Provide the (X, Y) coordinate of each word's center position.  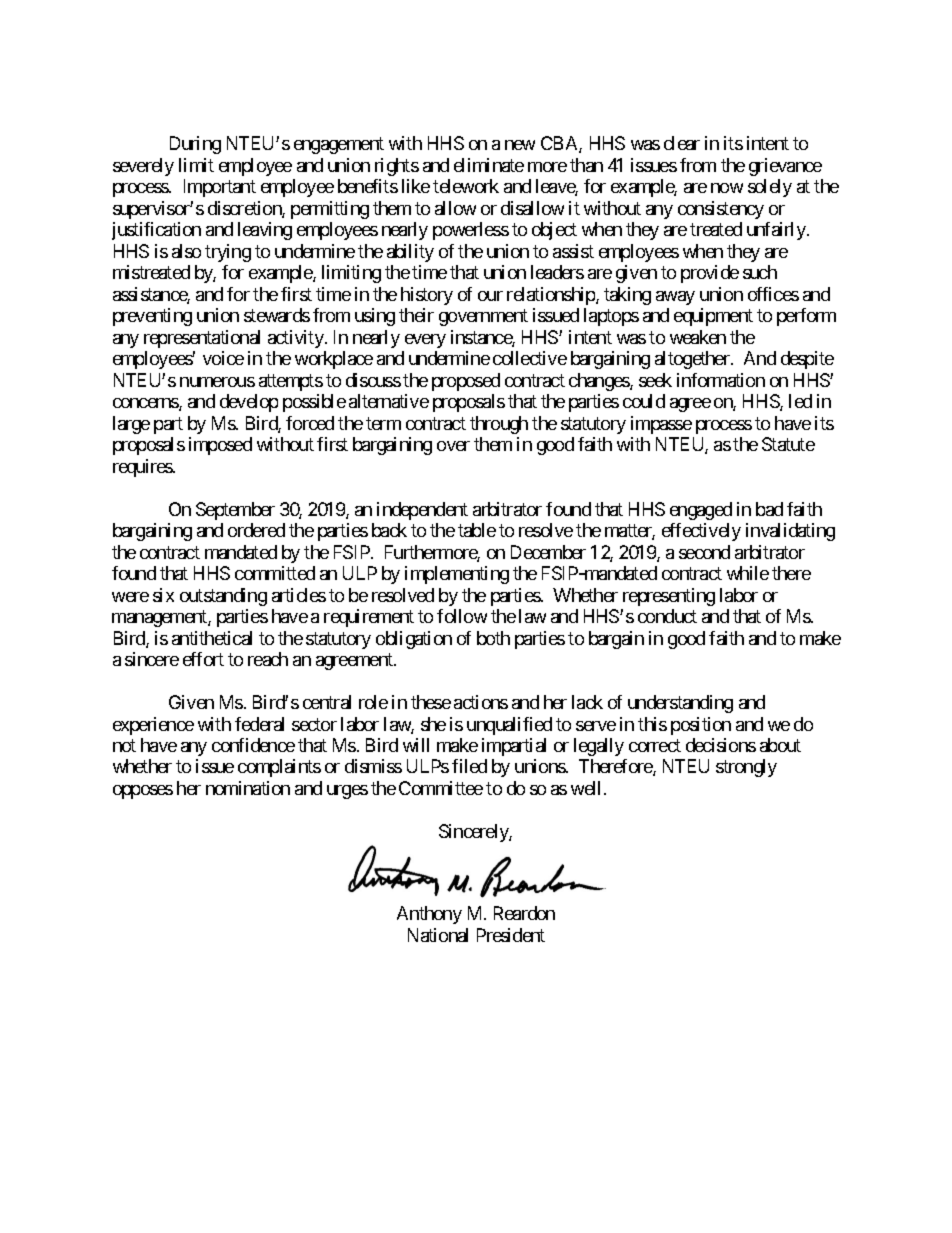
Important (220, 188)
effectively (701, 532)
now (727, 188)
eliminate (489, 165)
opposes (143, 792)
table (477, 530)
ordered (256, 530)
